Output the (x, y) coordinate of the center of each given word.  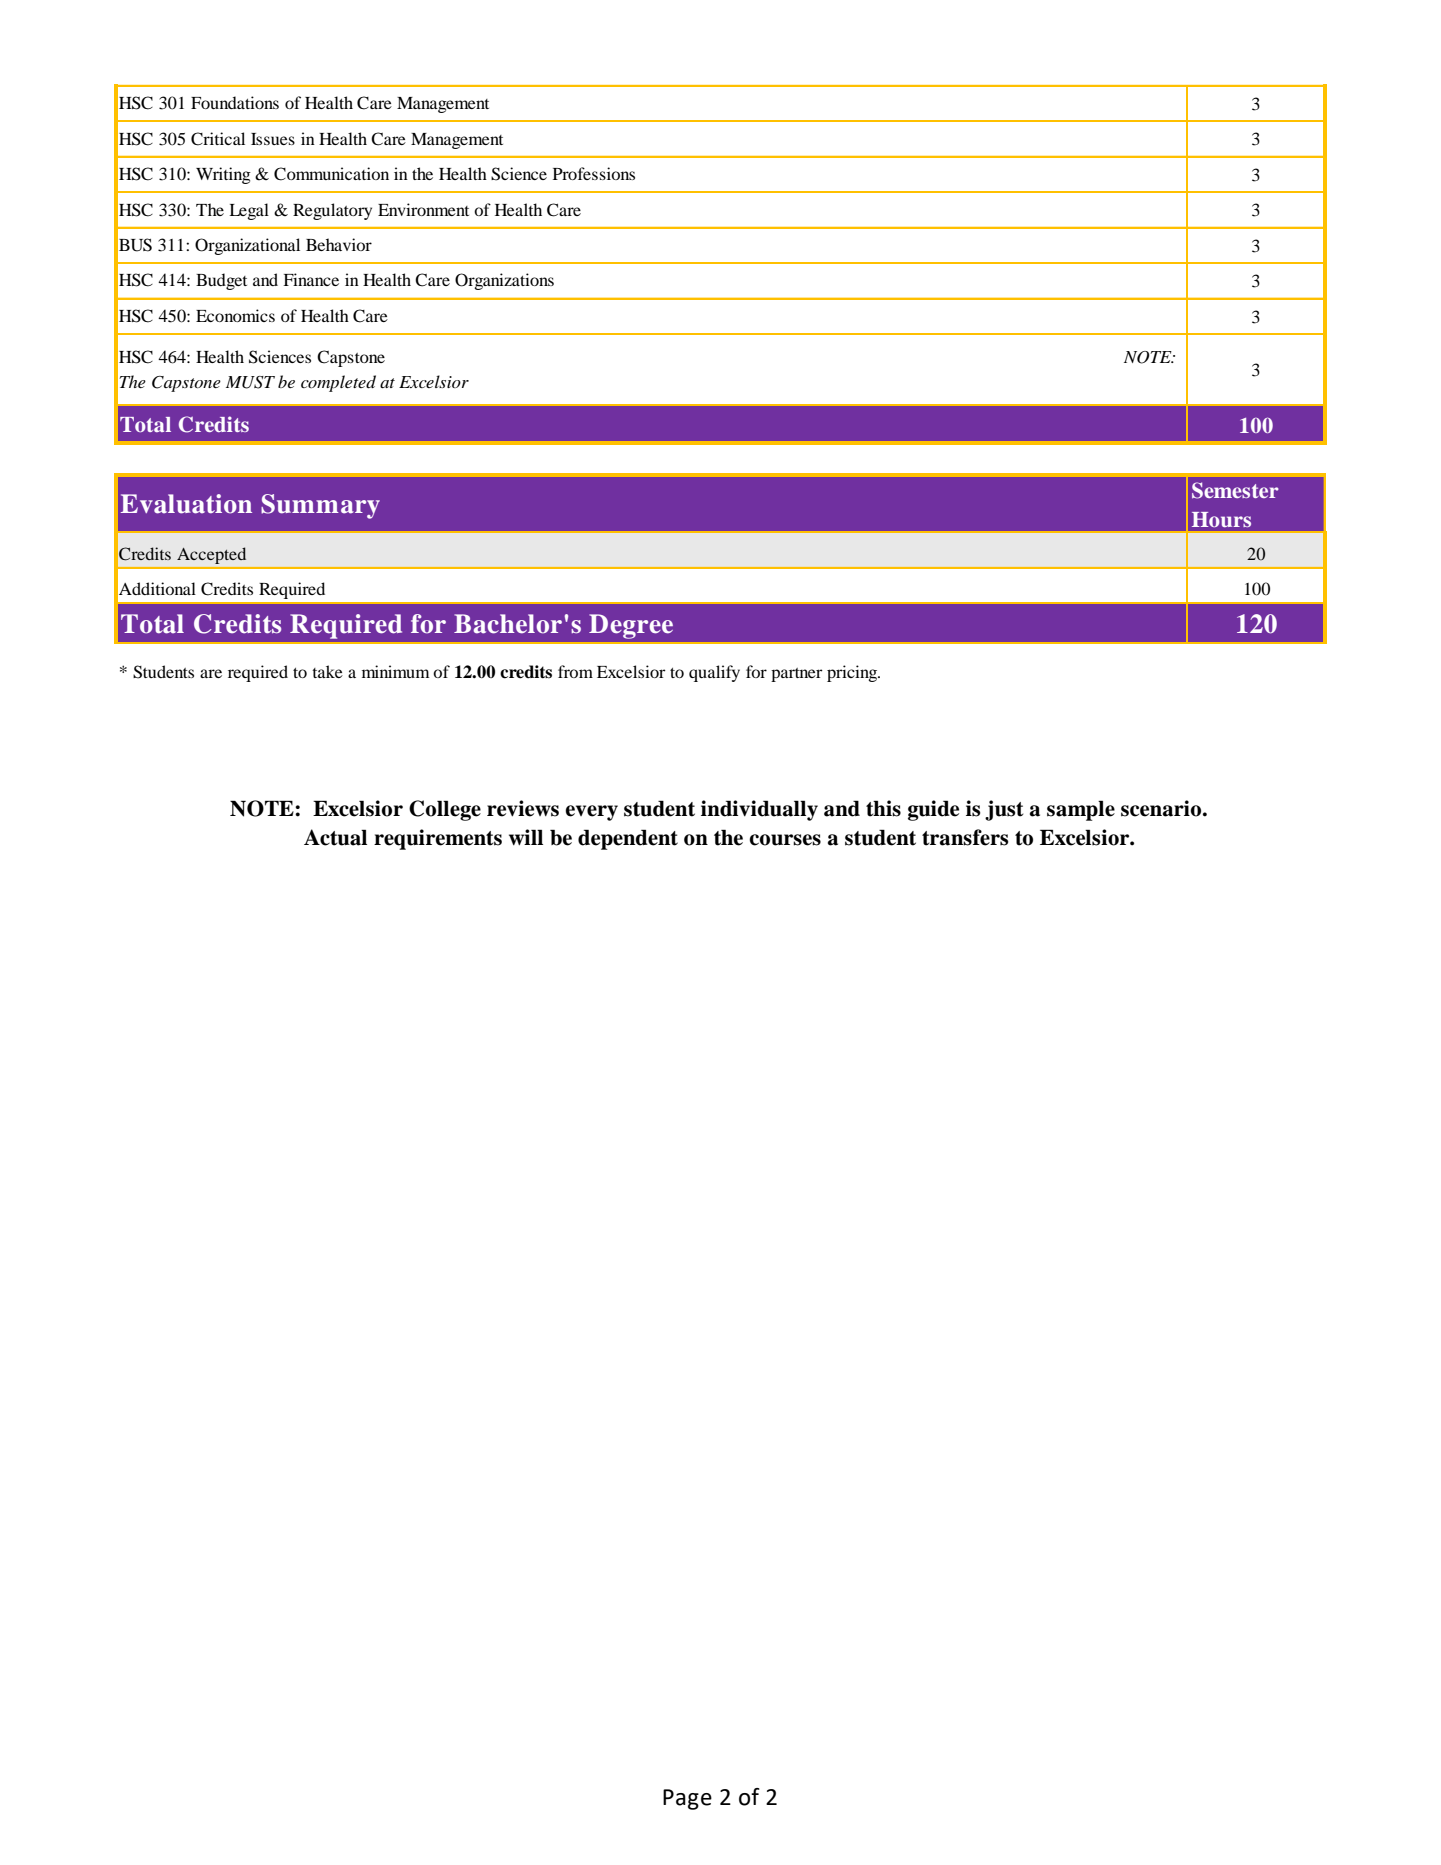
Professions (594, 173)
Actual (335, 837)
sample (1081, 810)
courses (785, 840)
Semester (1235, 490)
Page (687, 1799)
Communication (331, 174)
